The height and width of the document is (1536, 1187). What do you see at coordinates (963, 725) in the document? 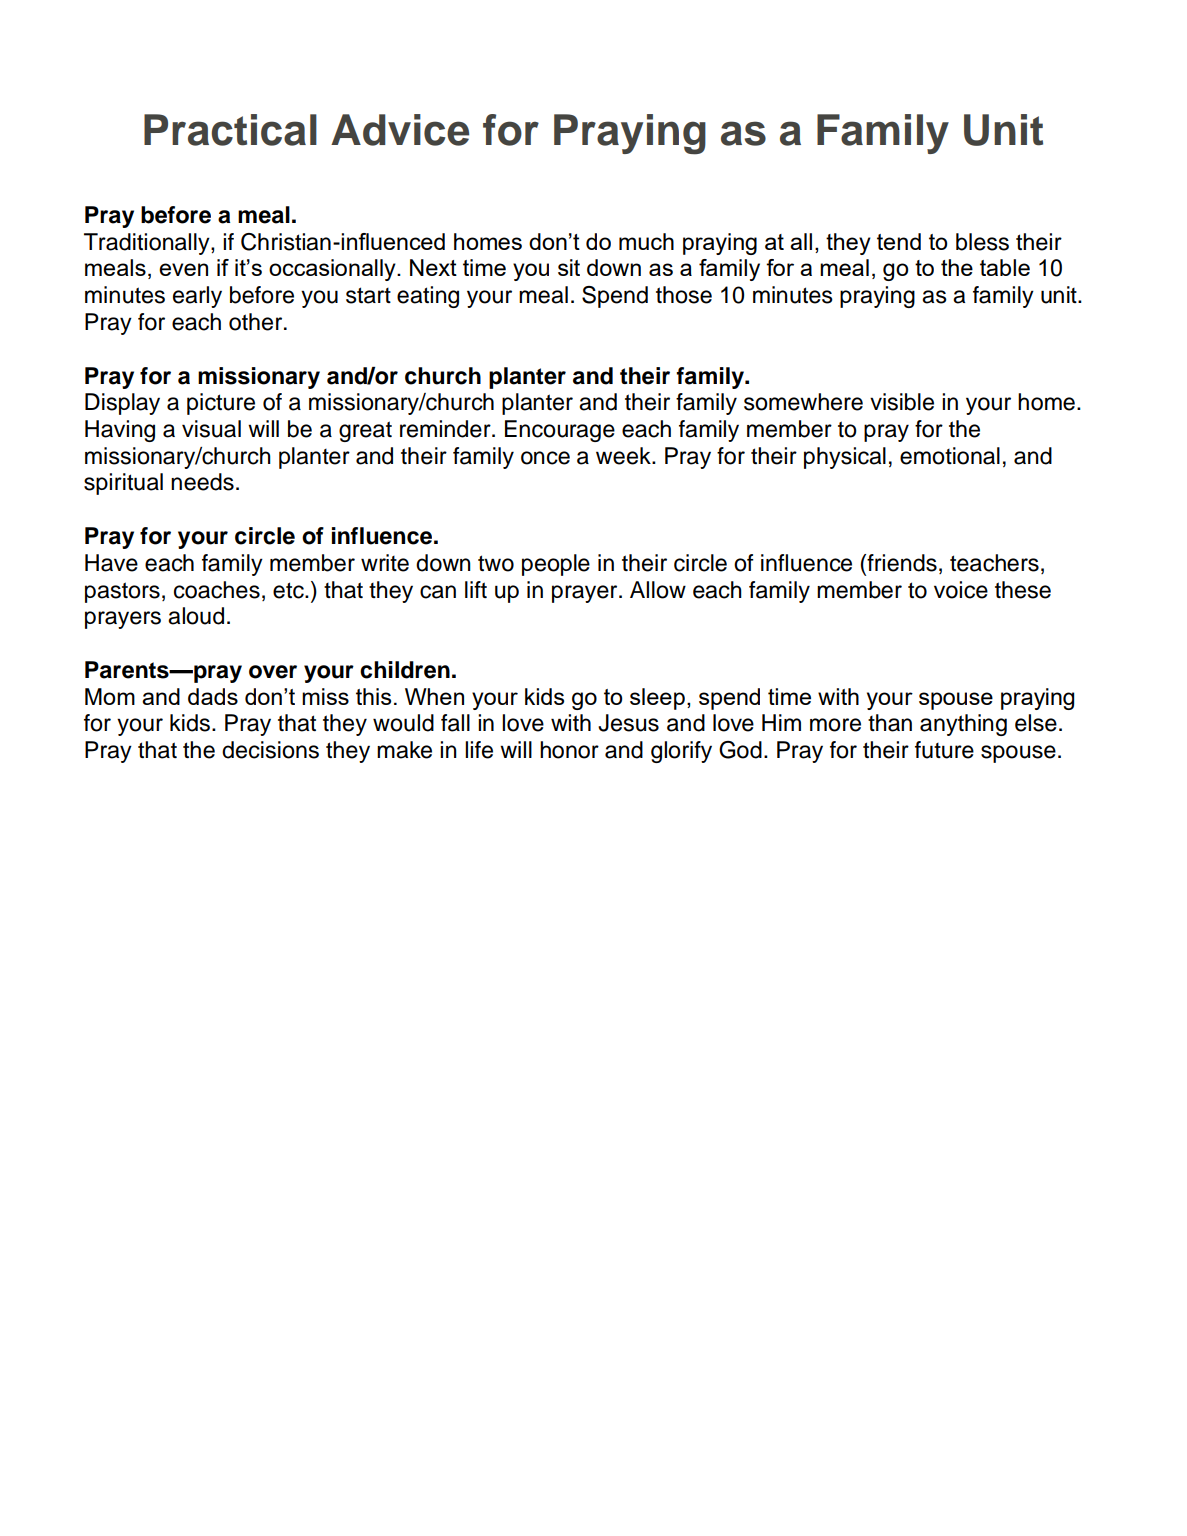
I see `anything` at bounding box center [963, 725].
